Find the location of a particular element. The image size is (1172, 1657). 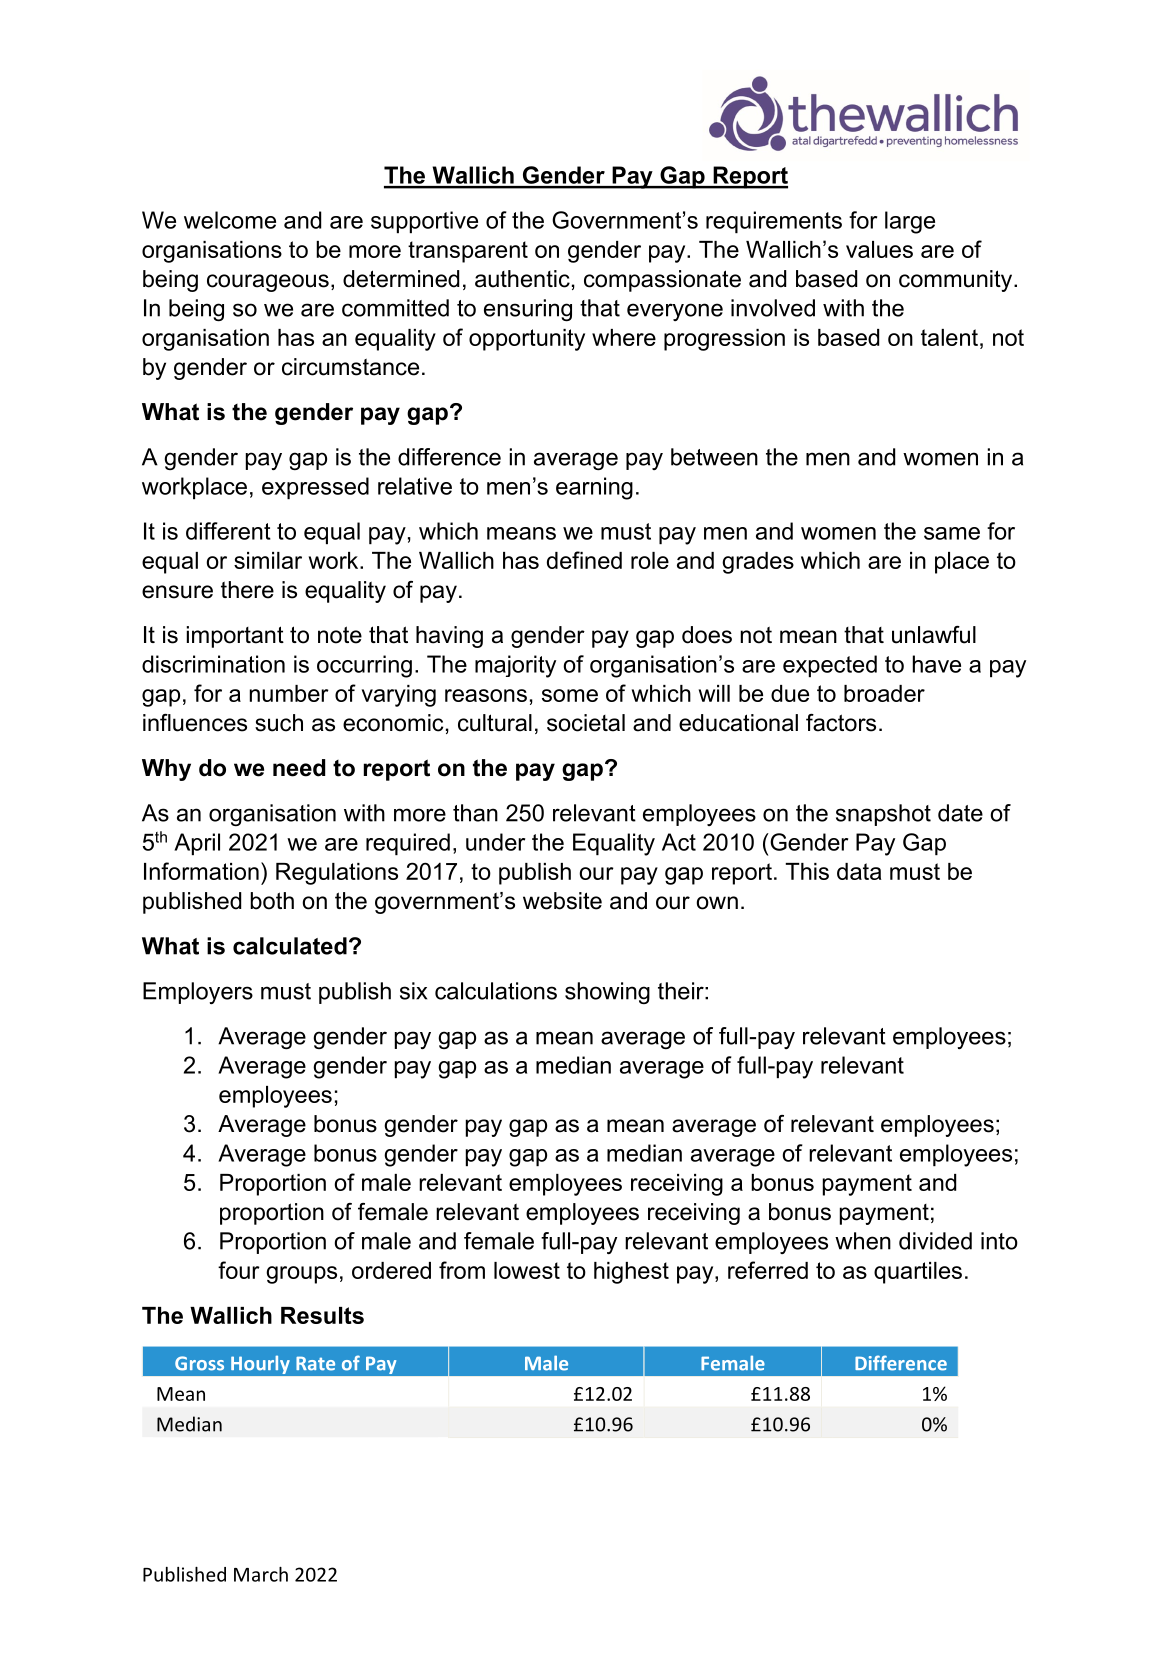

lowest is located at coordinates (527, 1270).
